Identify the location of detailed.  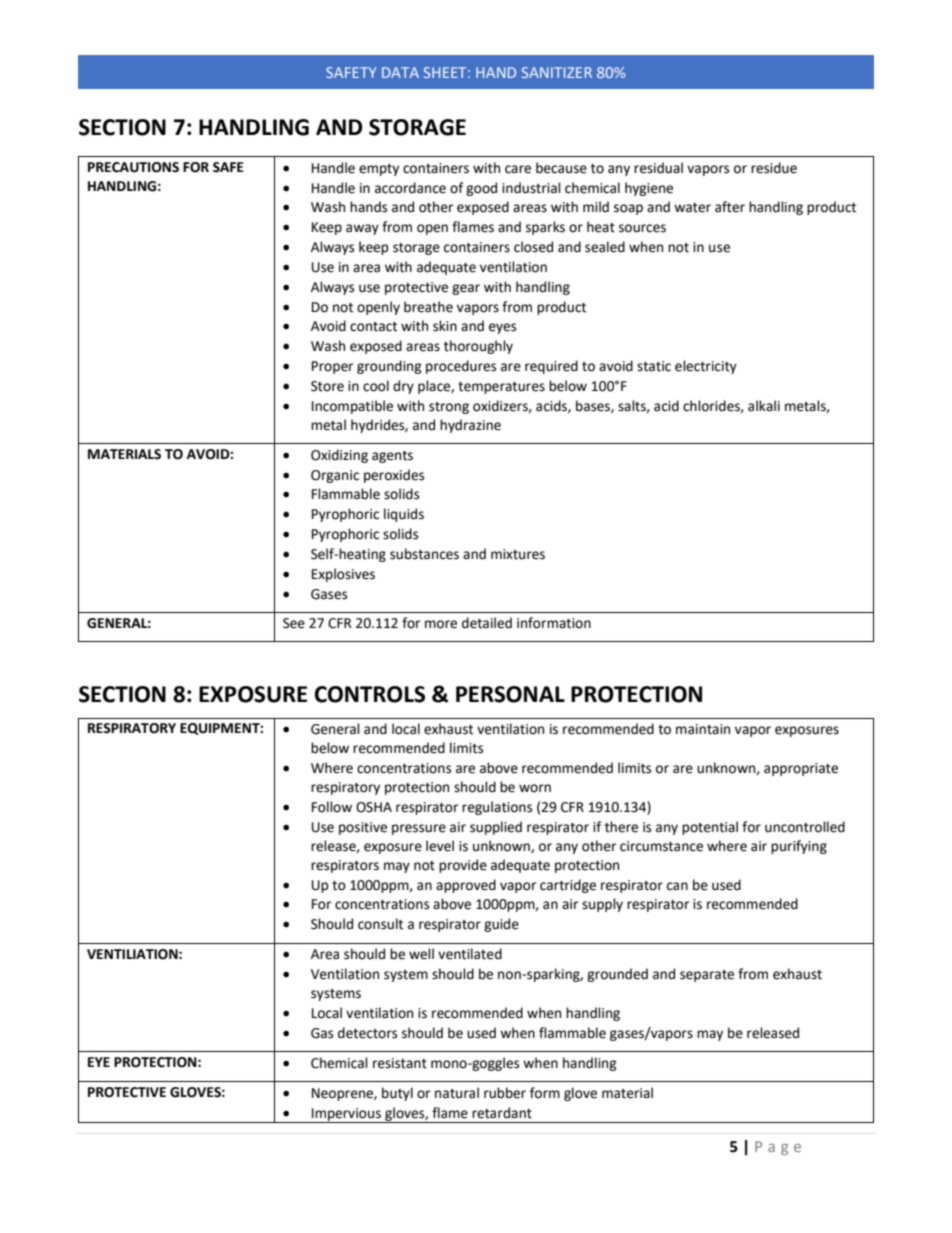
(487, 623).
